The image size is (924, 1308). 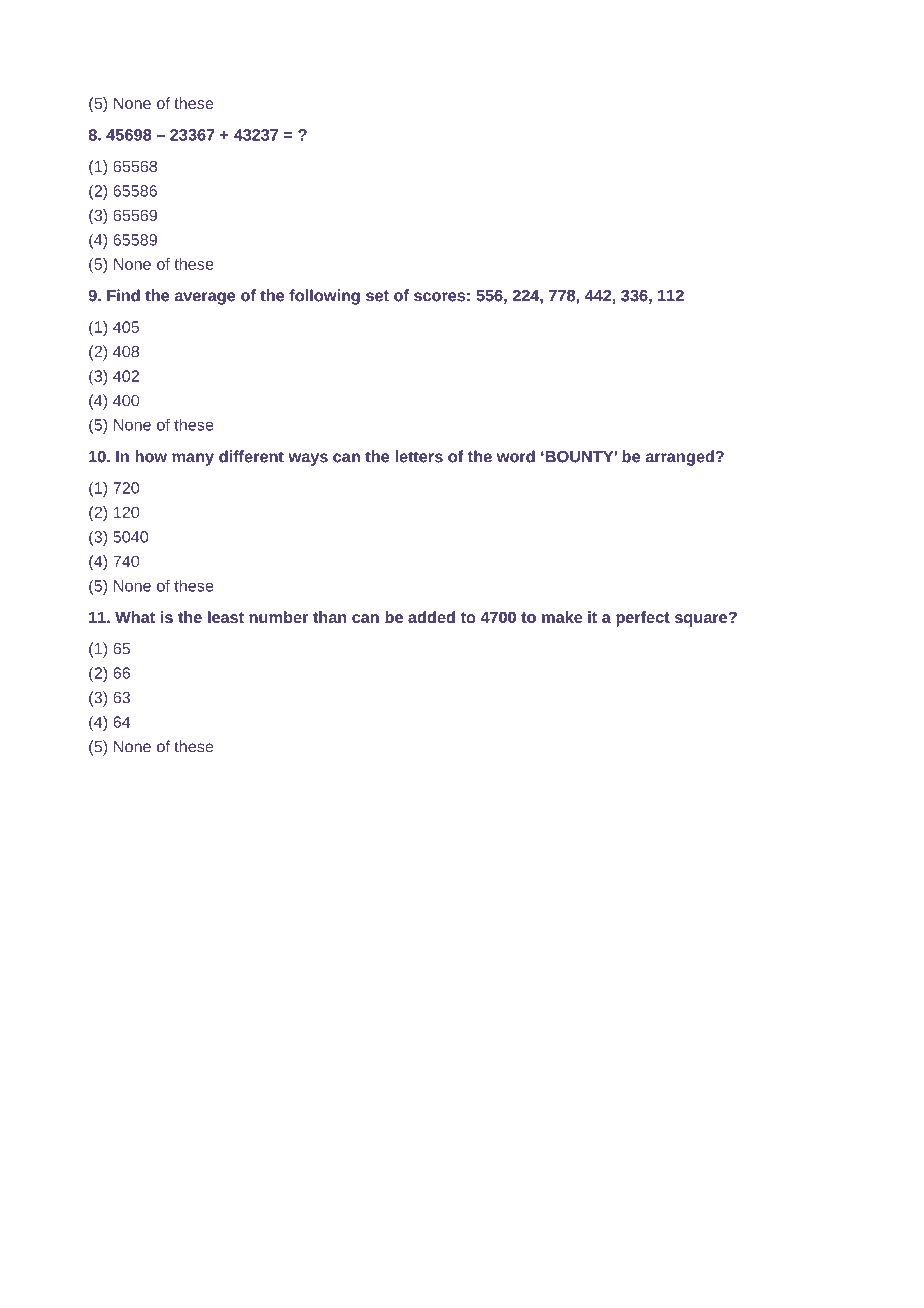 I want to click on added, so click(x=431, y=617).
